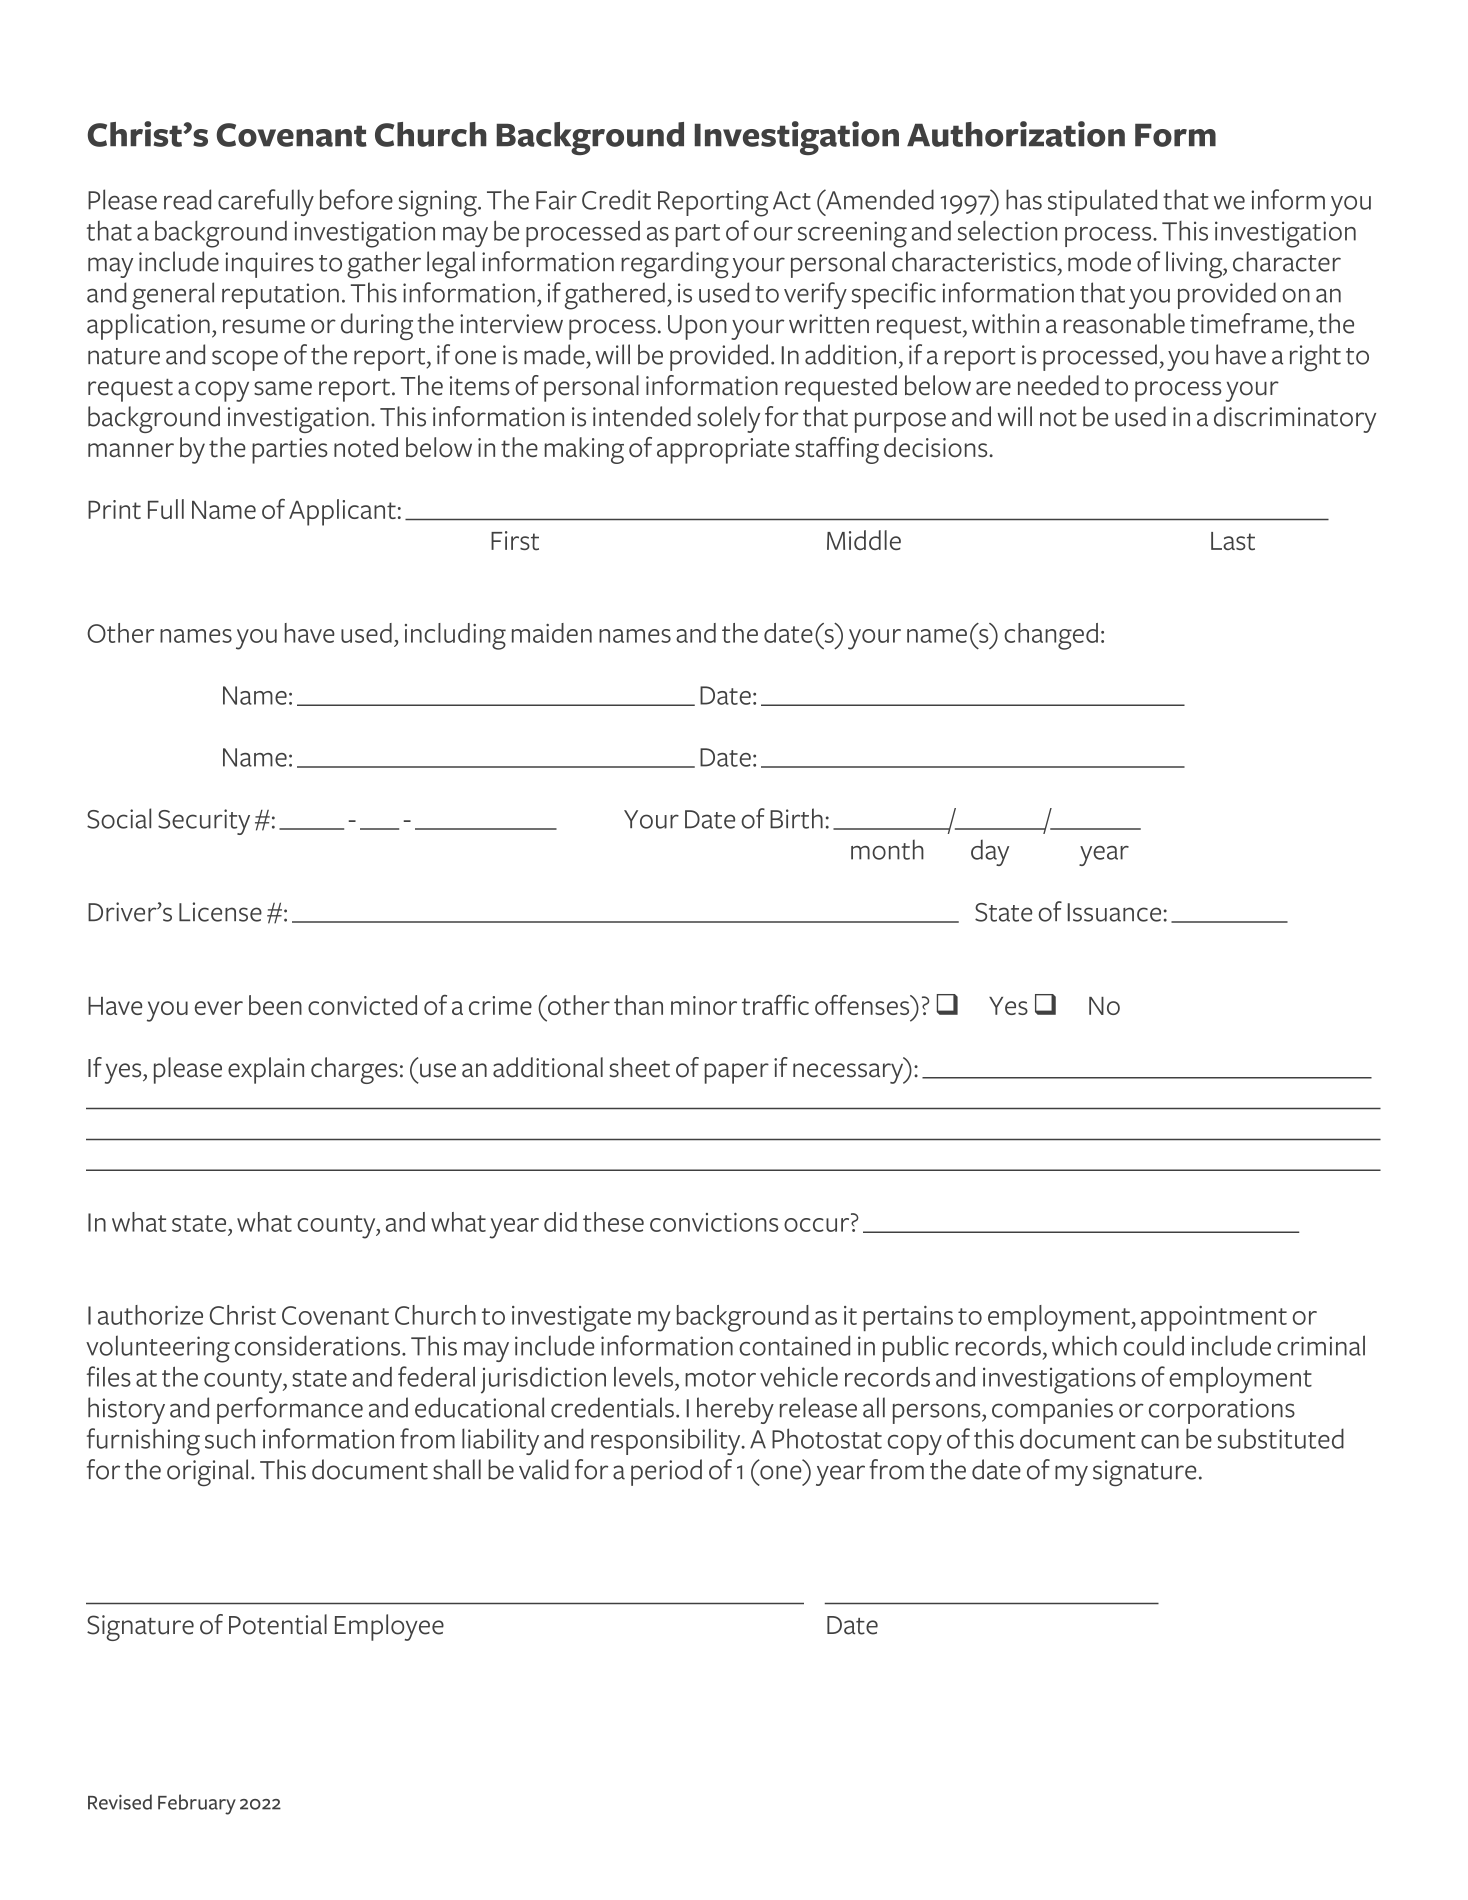 The image size is (1468, 1900). What do you see at coordinates (1102, 202) in the image?
I see `stipulated` at bounding box center [1102, 202].
